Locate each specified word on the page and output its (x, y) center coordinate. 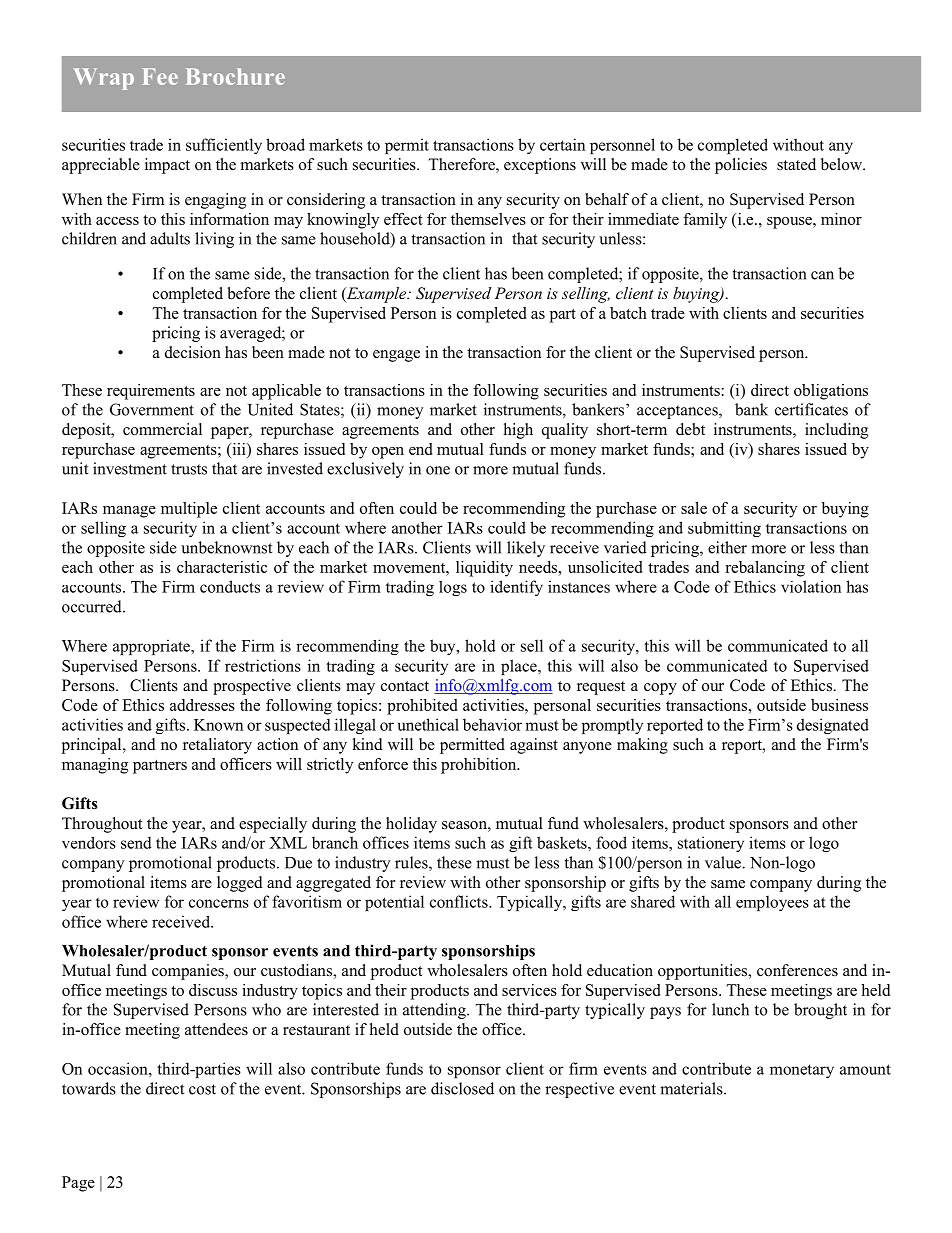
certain (562, 144)
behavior (492, 724)
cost (202, 1089)
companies (189, 972)
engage (396, 356)
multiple (189, 510)
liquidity (484, 569)
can (822, 275)
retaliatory (217, 746)
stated (796, 164)
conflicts (460, 901)
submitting (724, 529)
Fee (160, 76)
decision (193, 352)
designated (833, 726)
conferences (797, 970)
